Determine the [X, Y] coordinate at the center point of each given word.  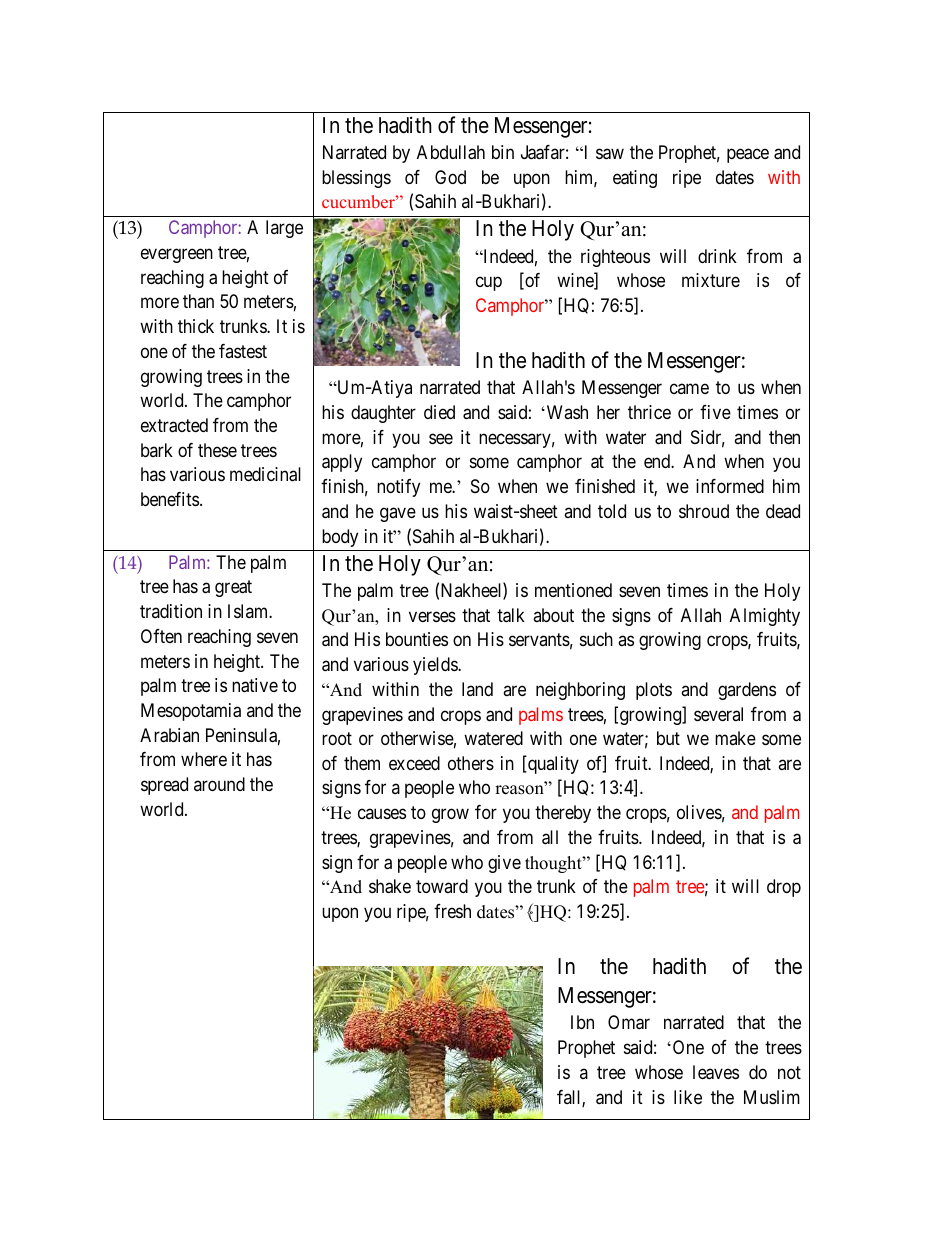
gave [398, 514]
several [718, 714]
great [233, 588]
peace [748, 155]
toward [442, 886]
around [219, 784]
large [284, 229]
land [477, 689]
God [450, 177]
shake [390, 886]
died [439, 412]
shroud [704, 511]
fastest [243, 351]
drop [784, 888]
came [689, 389]
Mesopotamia [191, 712]
